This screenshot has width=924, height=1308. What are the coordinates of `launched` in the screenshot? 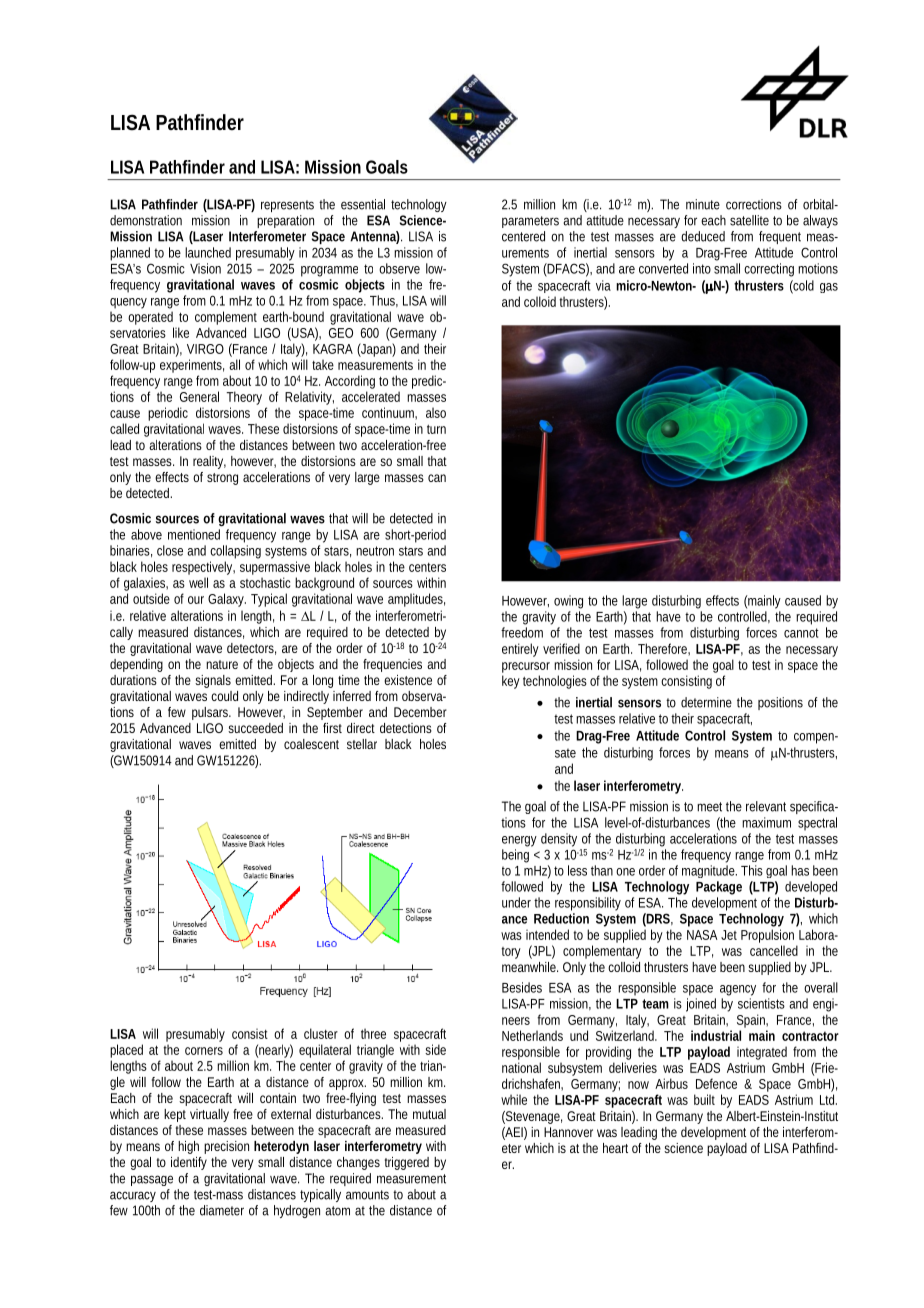 It's located at (208, 252).
